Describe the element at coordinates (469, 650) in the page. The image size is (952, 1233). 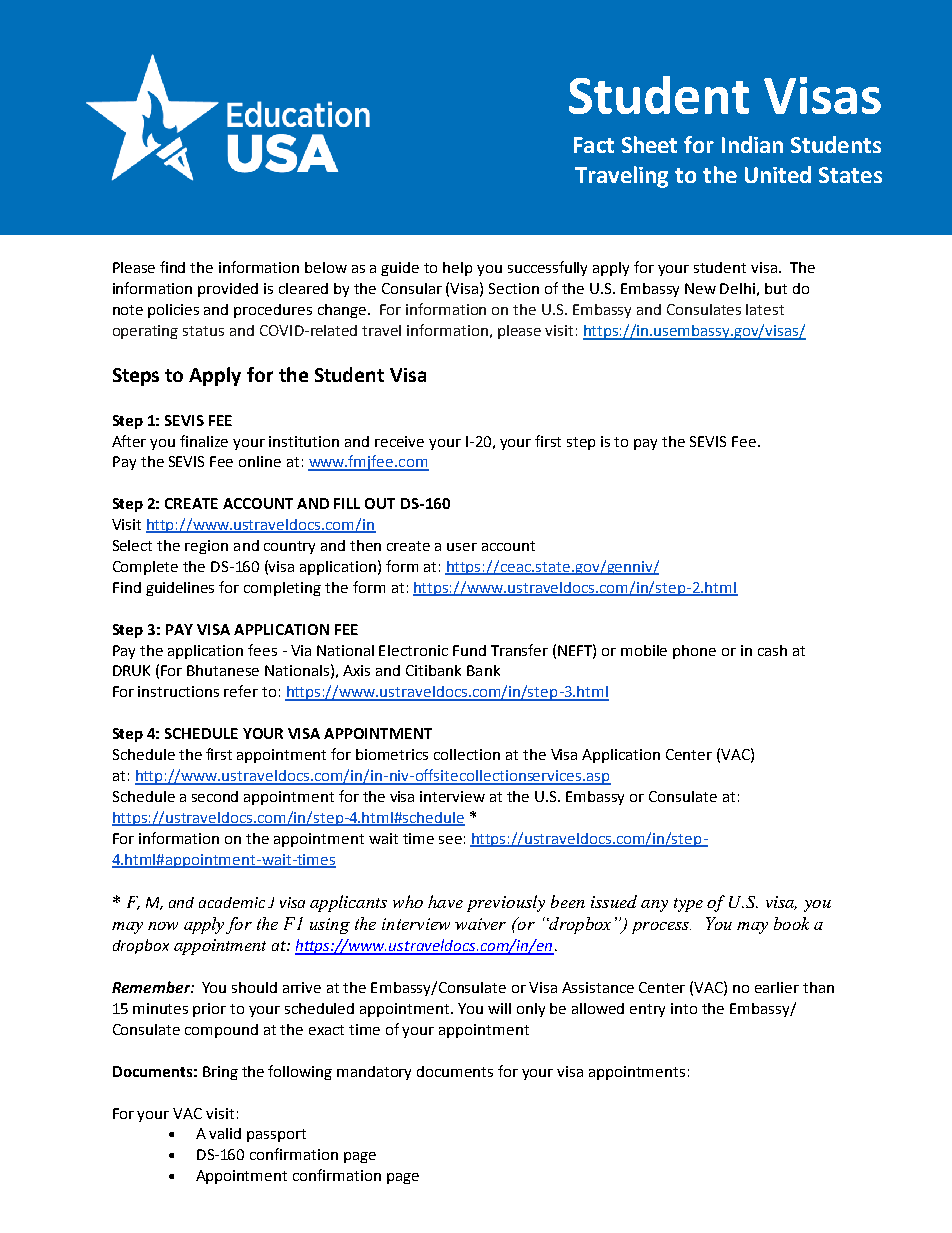
I see `Fund` at that location.
